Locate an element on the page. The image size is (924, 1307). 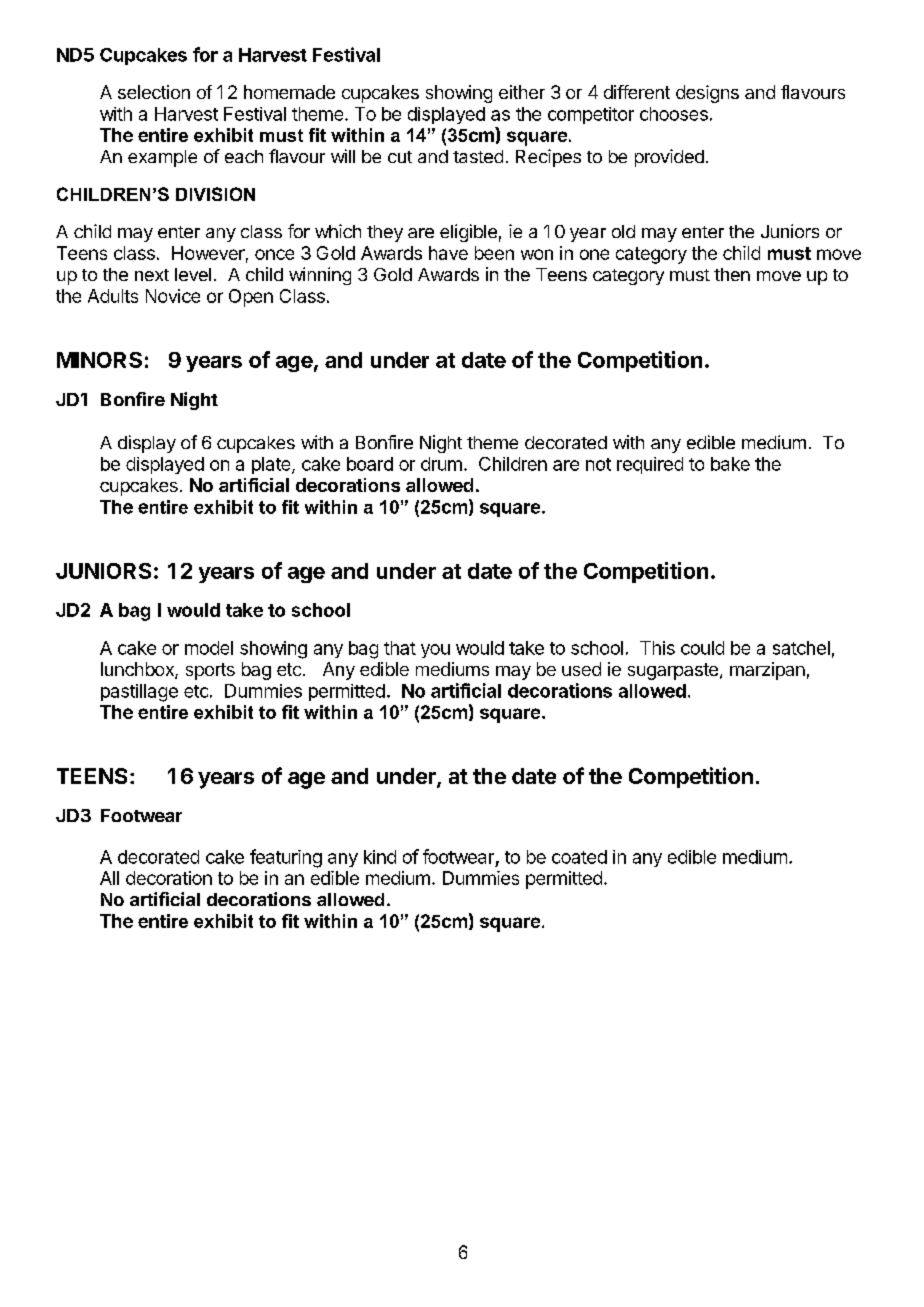
you is located at coordinates (435, 651).
